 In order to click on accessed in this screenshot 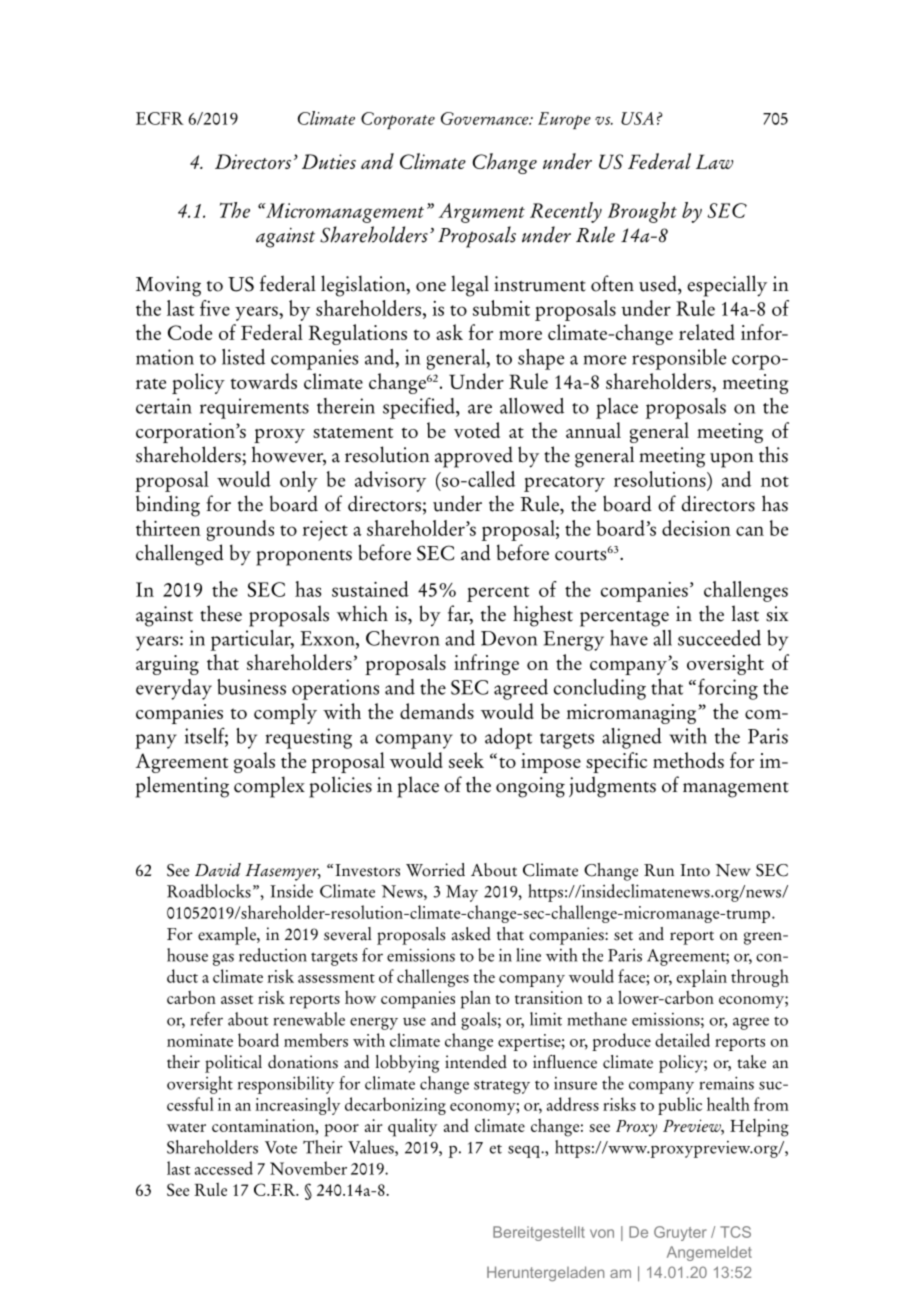, I will do `click(224, 1168)`.
